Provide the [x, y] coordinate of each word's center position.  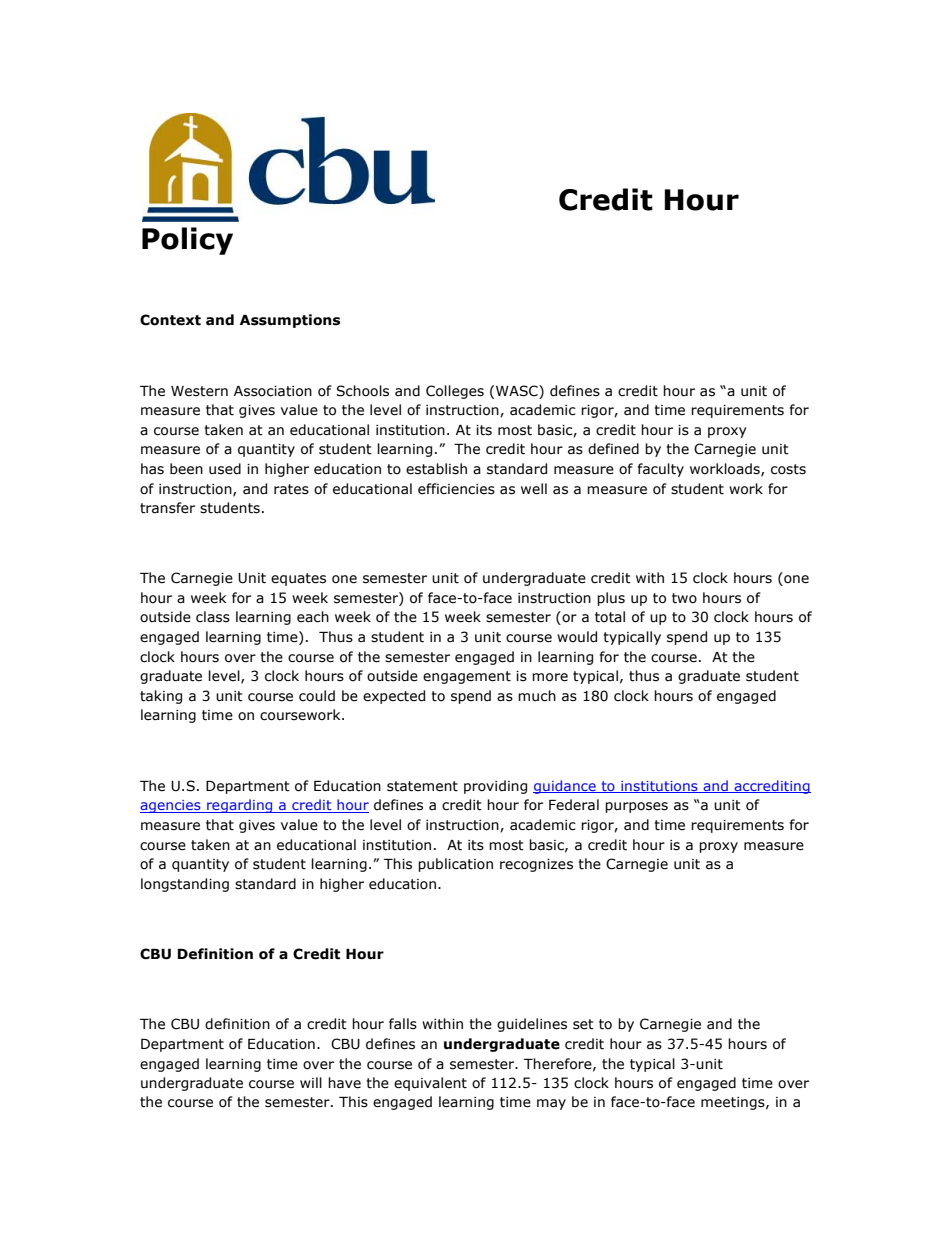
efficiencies [456, 489]
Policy [187, 241]
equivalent [430, 1084]
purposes [636, 807]
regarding [240, 806]
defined [613, 449]
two [684, 598]
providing [495, 787]
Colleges [455, 392]
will [311, 1082]
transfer [167, 508]
